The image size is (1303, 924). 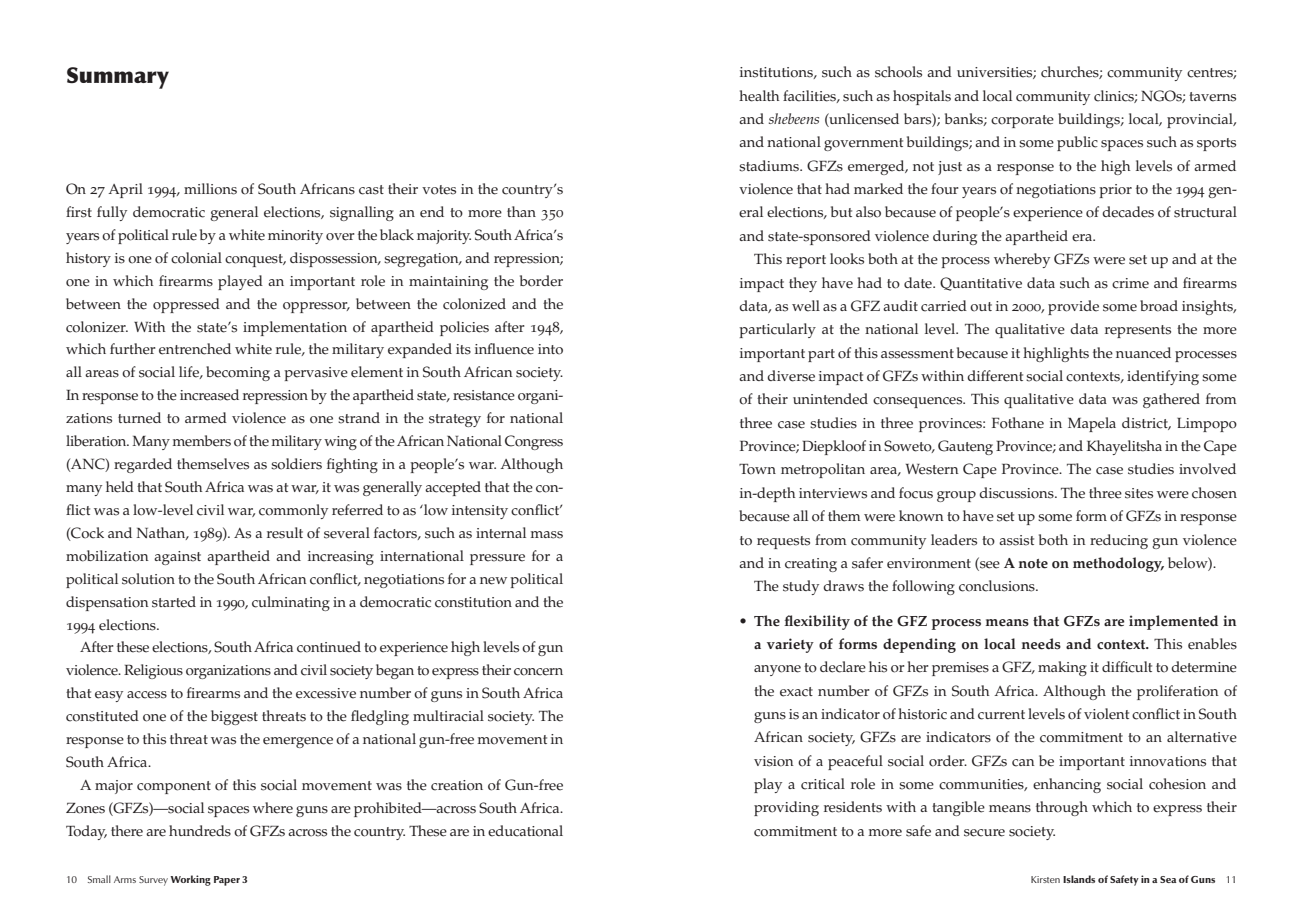 What do you see at coordinates (791, 376) in the screenshot?
I see `diverse` at bounding box center [791, 376].
